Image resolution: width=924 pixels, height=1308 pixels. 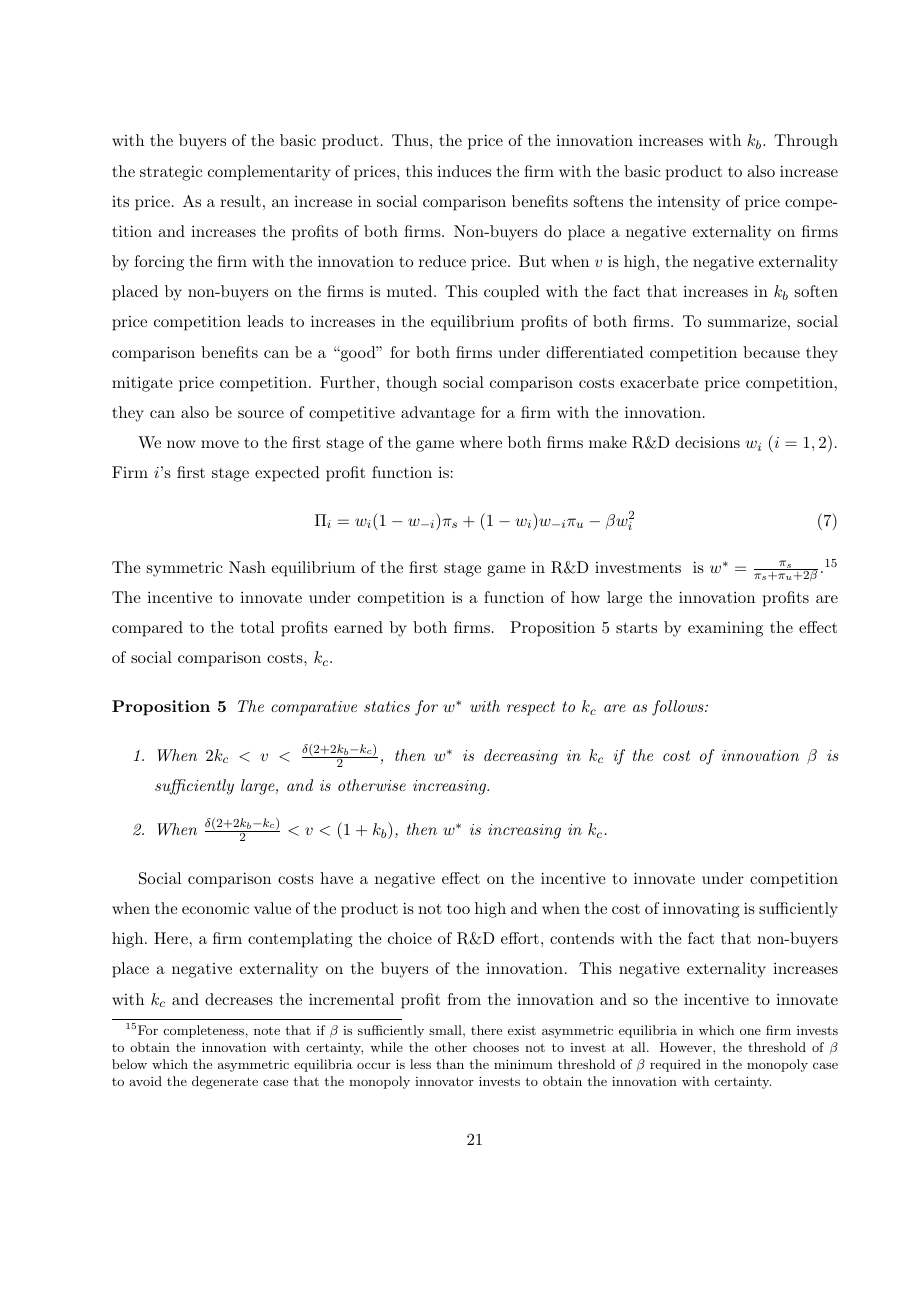 What do you see at coordinates (687, 1047) in the screenshot?
I see `However` at bounding box center [687, 1047].
